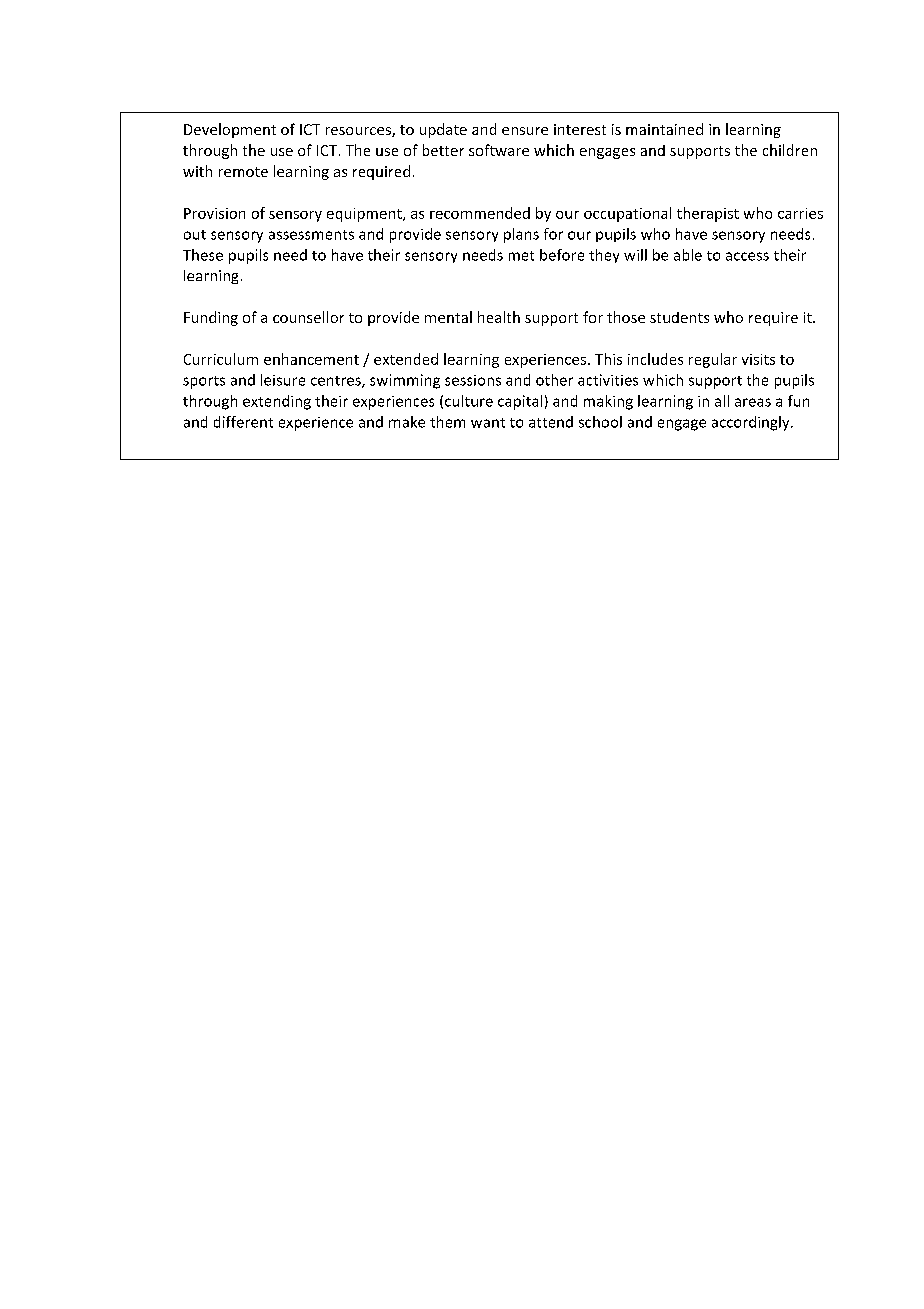 The image size is (924, 1309). Describe the element at coordinates (525, 131) in the image. I see `ensure` at that location.
